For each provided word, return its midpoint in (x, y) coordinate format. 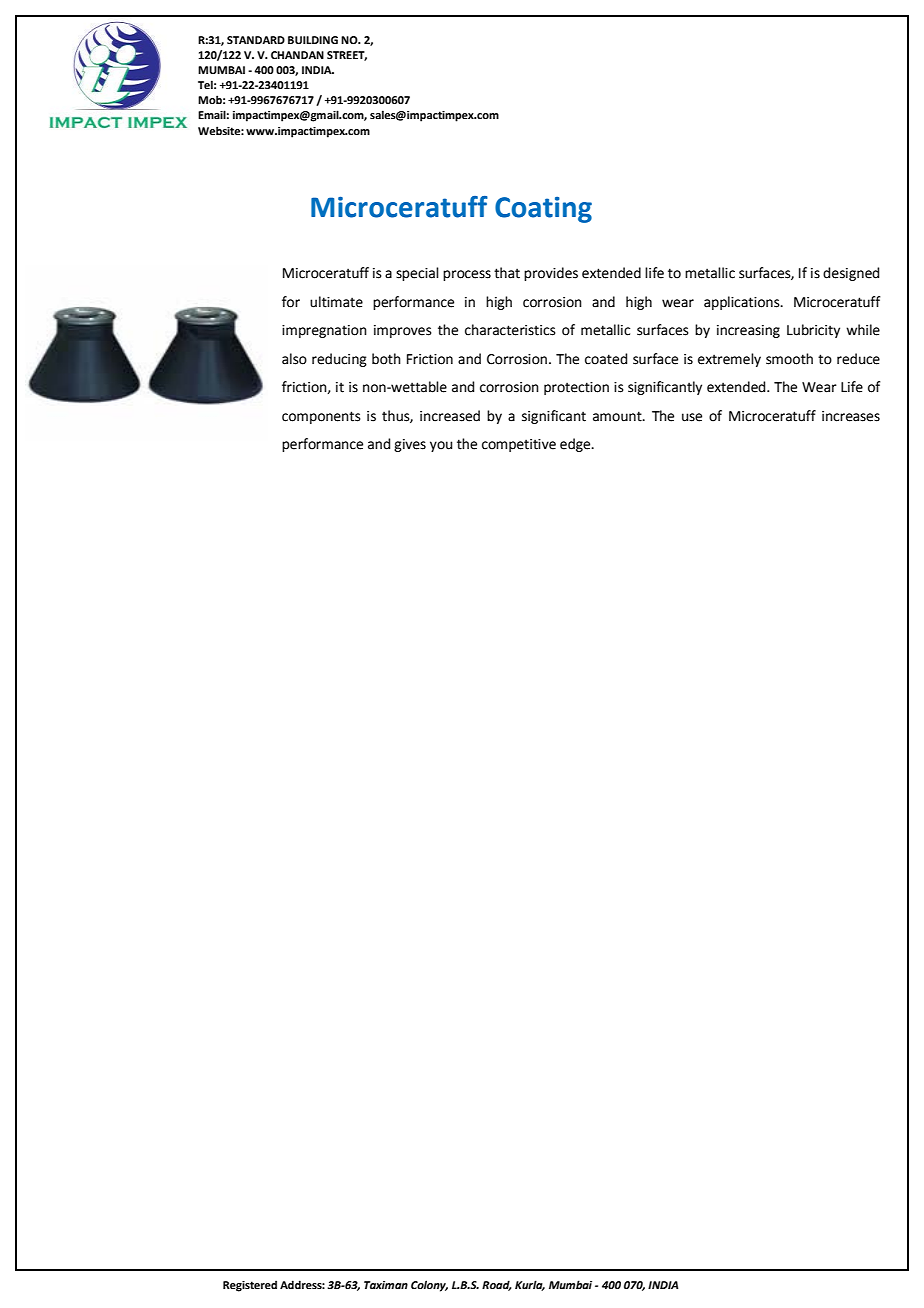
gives (410, 445)
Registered (250, 1286)
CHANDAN (297, 55)
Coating (543, 210)
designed (851, 274)
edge (576, 445)
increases (851, 416)
